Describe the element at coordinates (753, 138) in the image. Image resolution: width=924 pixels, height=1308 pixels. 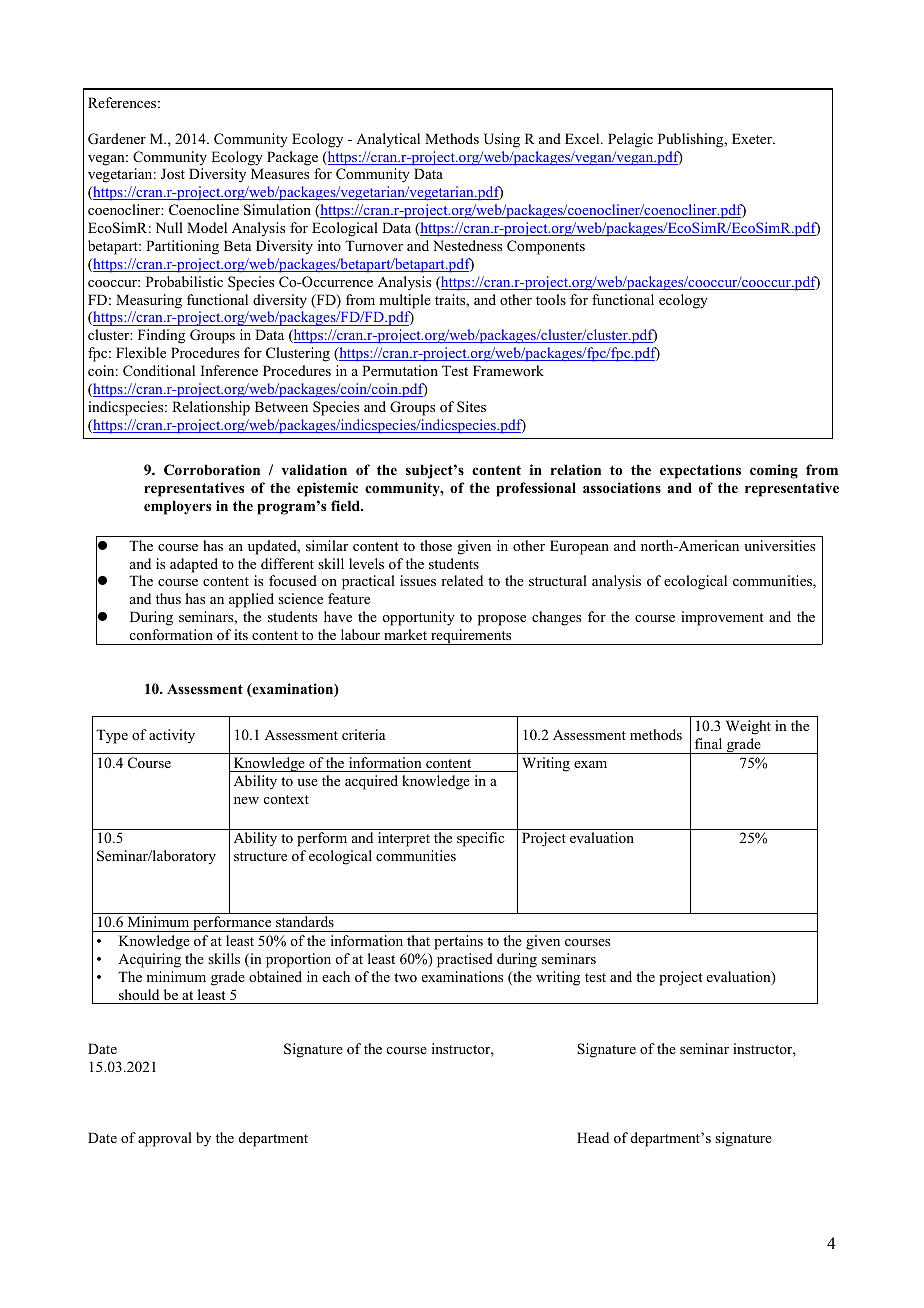
I see `Exeter` at that location.
